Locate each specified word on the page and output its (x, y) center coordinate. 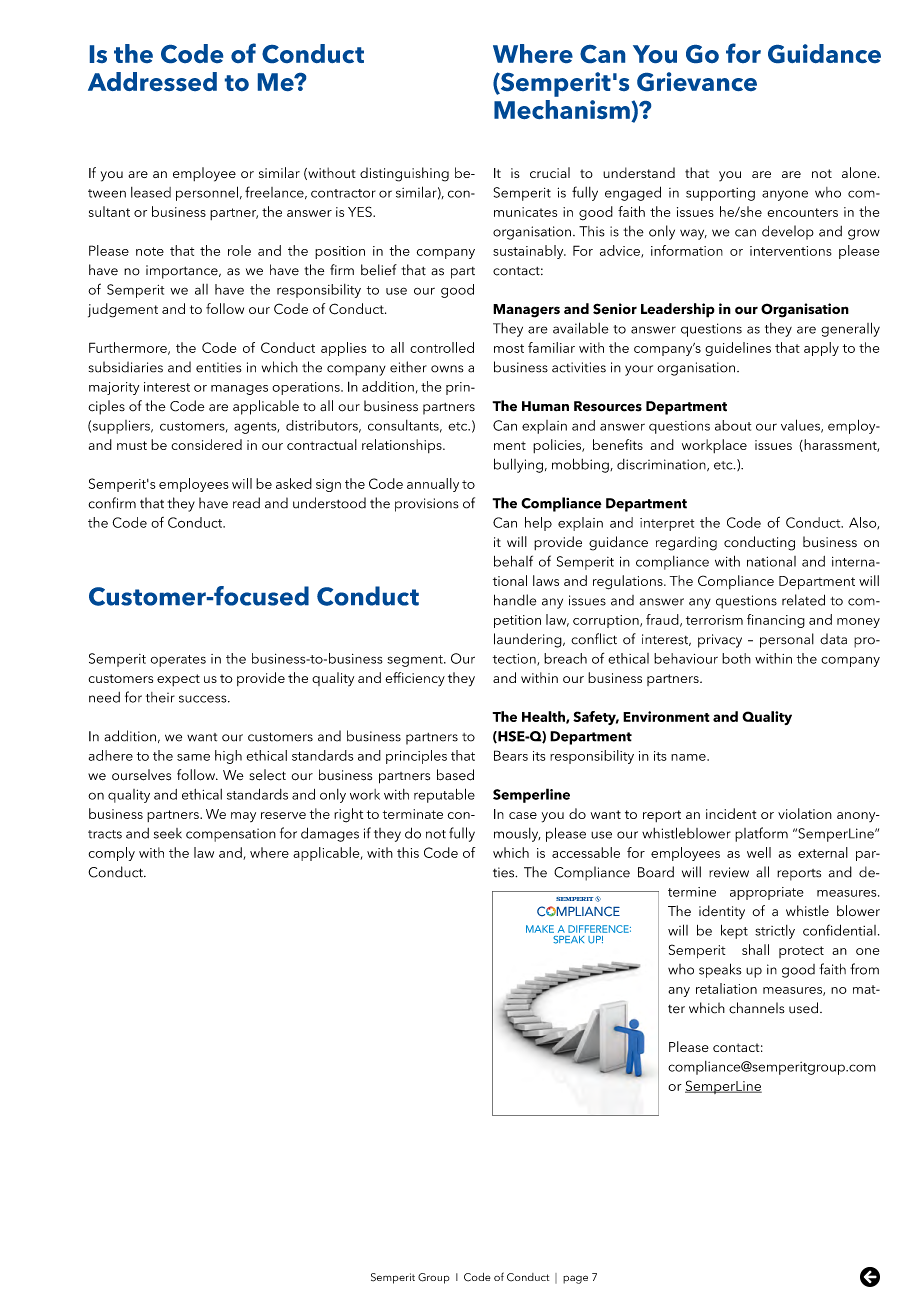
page (575, 1279)
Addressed (152, 81)
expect (178, 680)
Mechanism (563, 111)
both (736, 658)
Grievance (697, 81)
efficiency (415, 679)
